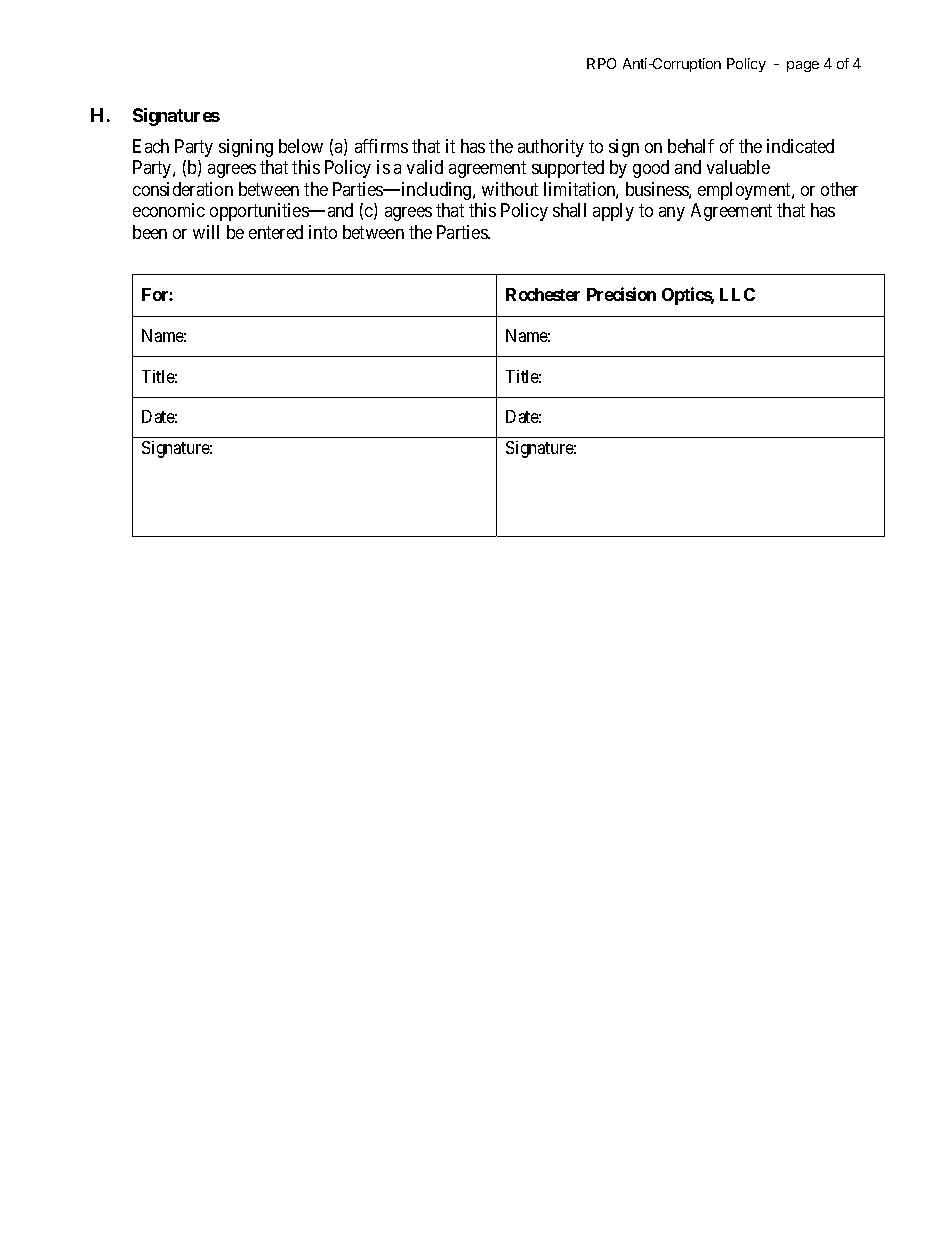 The height and width of the screenshot is (1233, 952). What do you see at coordinates (691, 146) in the screenshot?
I see `behalf` at bounding box center [691, 146].
